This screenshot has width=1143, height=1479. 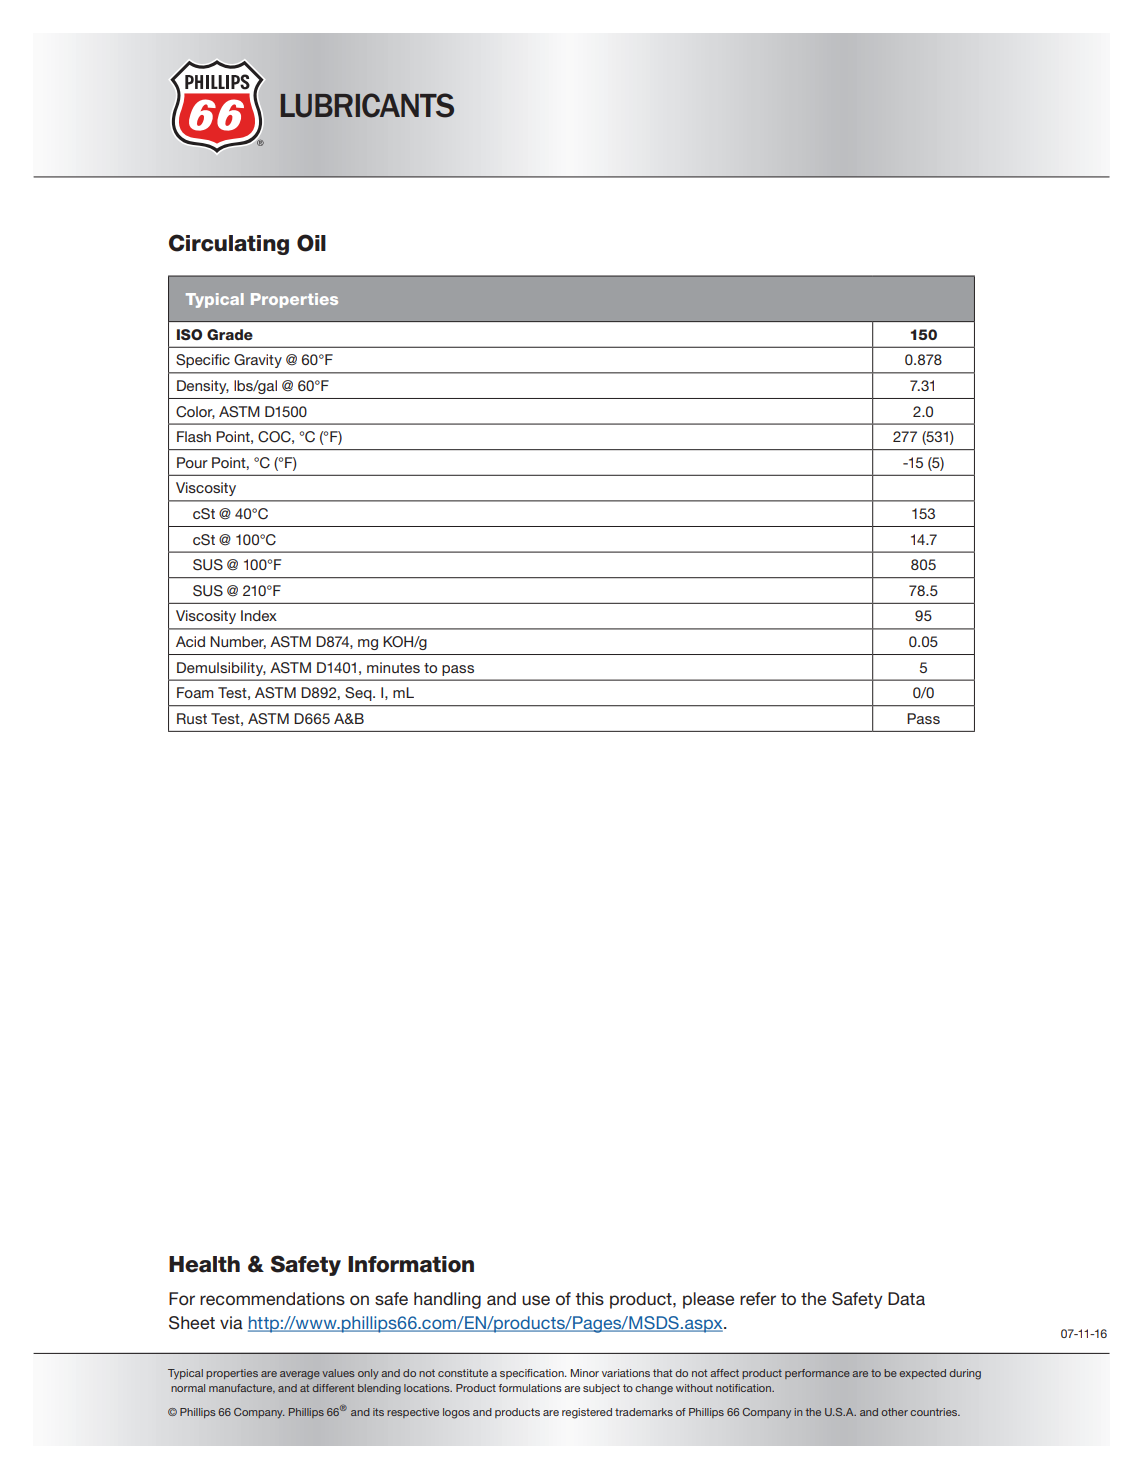 What do you see at coordinates (367, 105) in the screenshot?
I see `LUBRICANTS` at bounding box center [367, 105].
